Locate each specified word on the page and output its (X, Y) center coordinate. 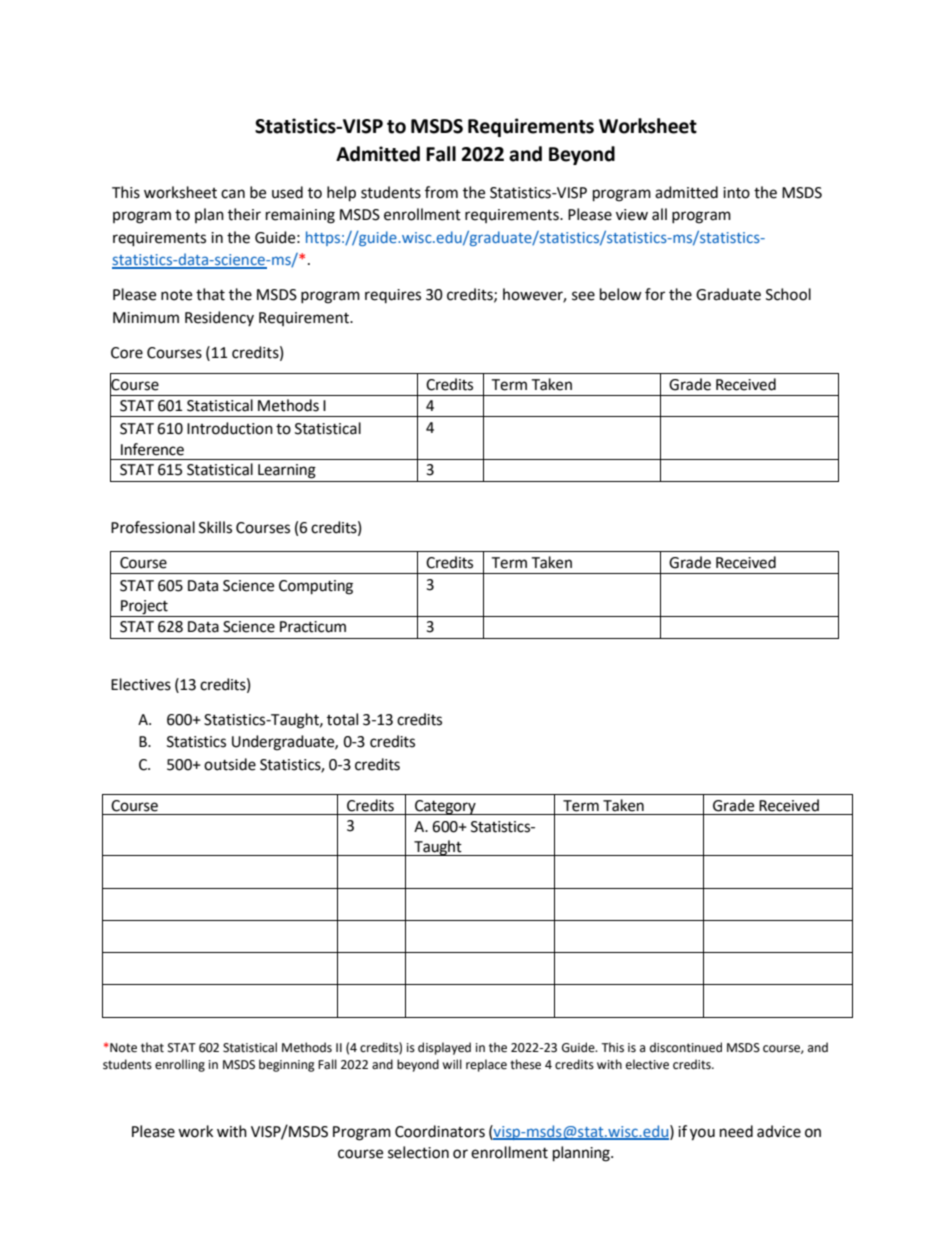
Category (445, 807)
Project (144, 607)
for (655, 294)
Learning (287, 471)
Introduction (230, 428)
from (441, 192)
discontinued (686, 1047)
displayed (444, 1048)
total (342, 719)
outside (230, 764)
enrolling (180, 1065)
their (244, 214)
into (736, 193)
